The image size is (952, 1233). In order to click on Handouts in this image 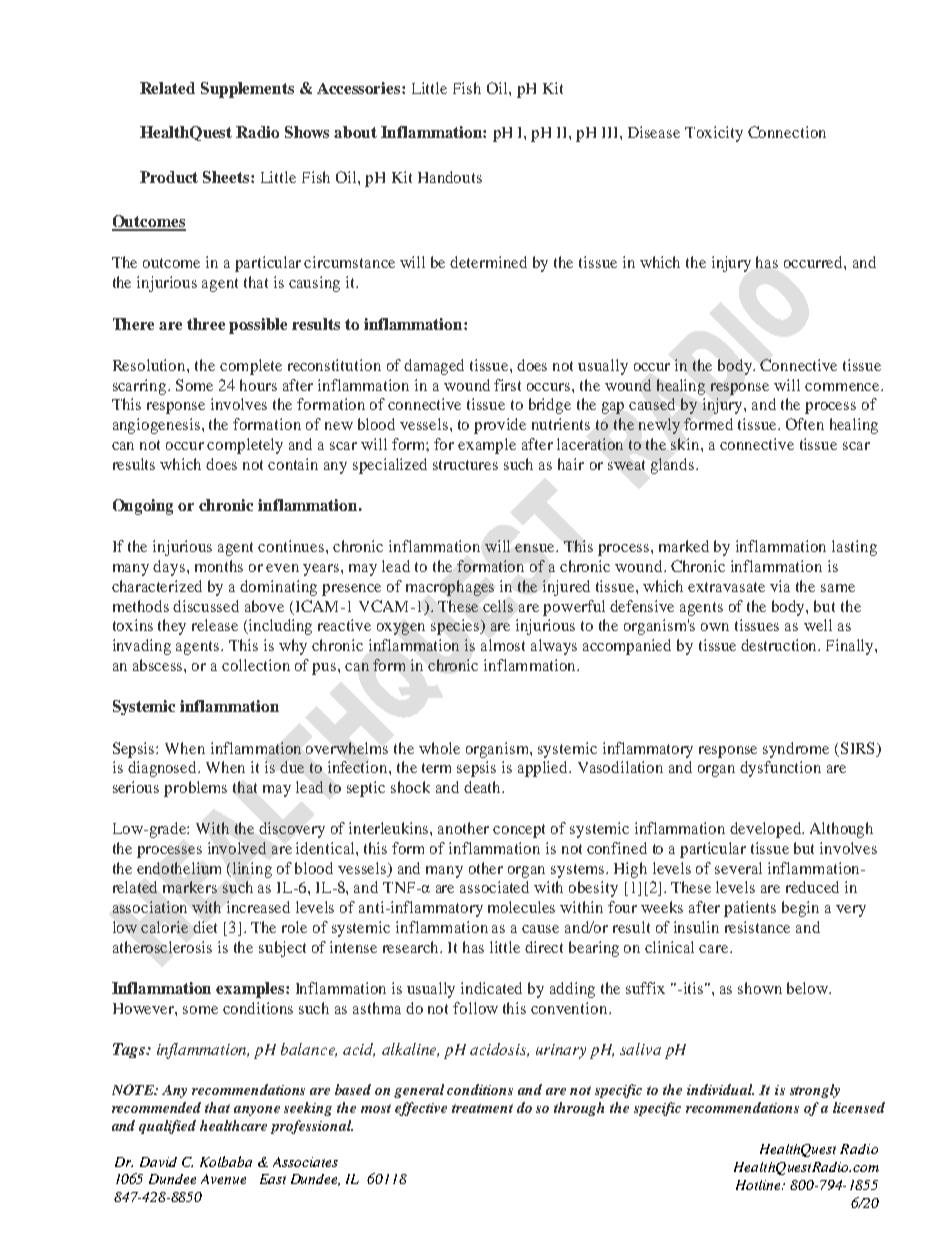, I will do `click(450, 177)`.
